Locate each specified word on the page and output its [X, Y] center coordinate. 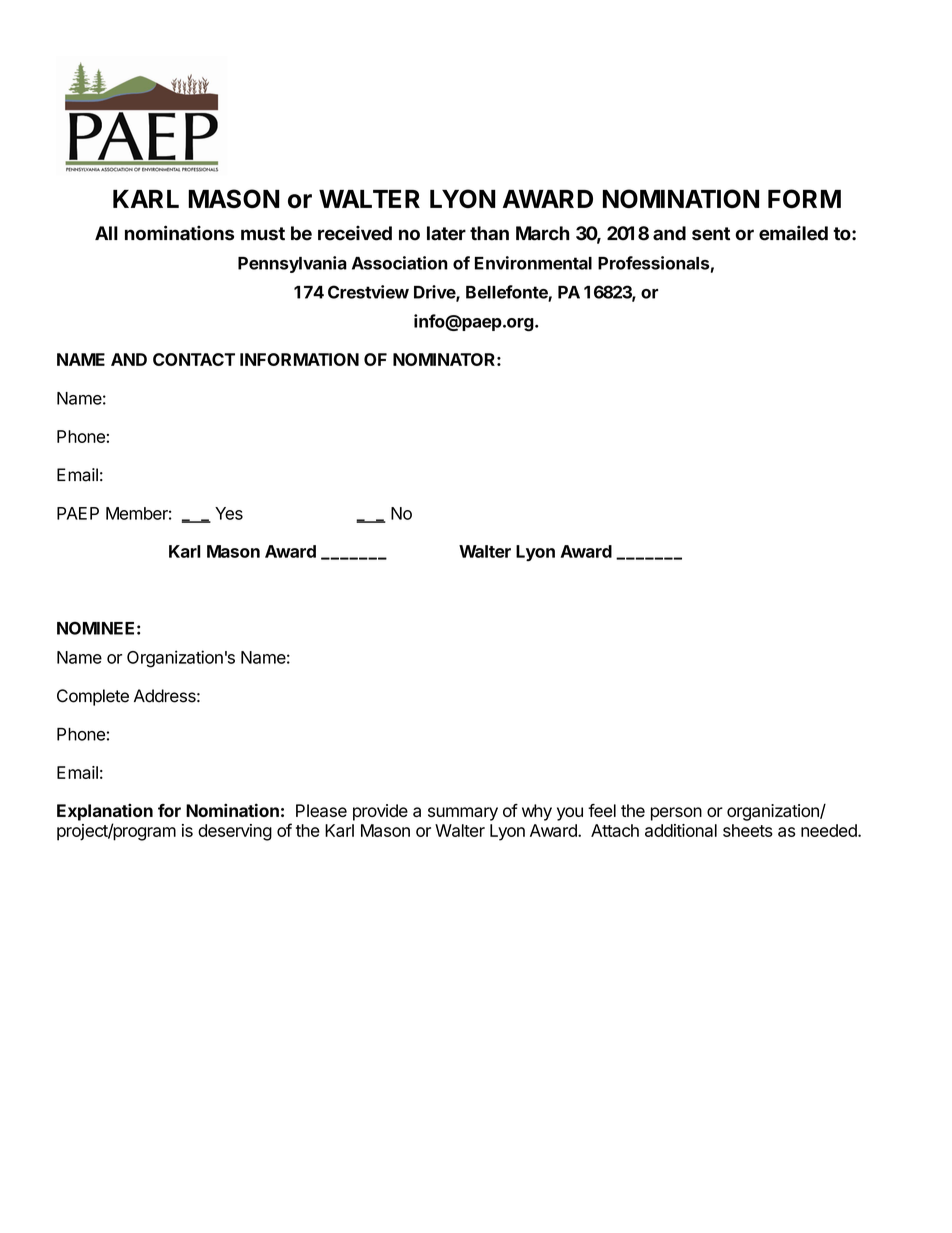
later [446, 233]
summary [463, 814]
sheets [748, 830]
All [106, 233]
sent [711, 234]
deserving [235, 832]
